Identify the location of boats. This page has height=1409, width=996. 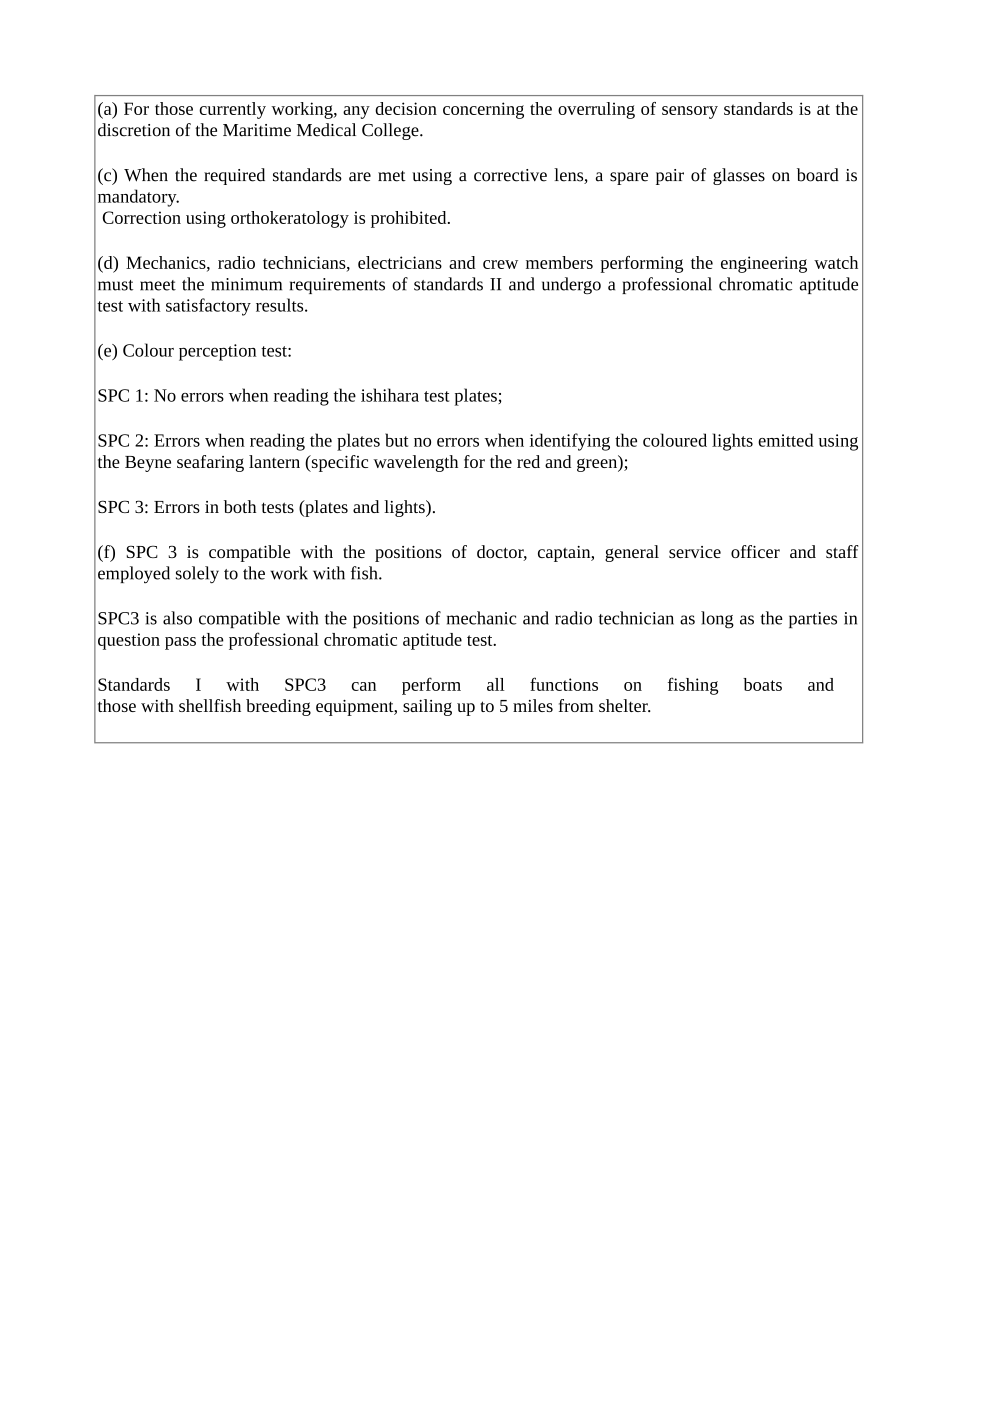
(762, 684).
